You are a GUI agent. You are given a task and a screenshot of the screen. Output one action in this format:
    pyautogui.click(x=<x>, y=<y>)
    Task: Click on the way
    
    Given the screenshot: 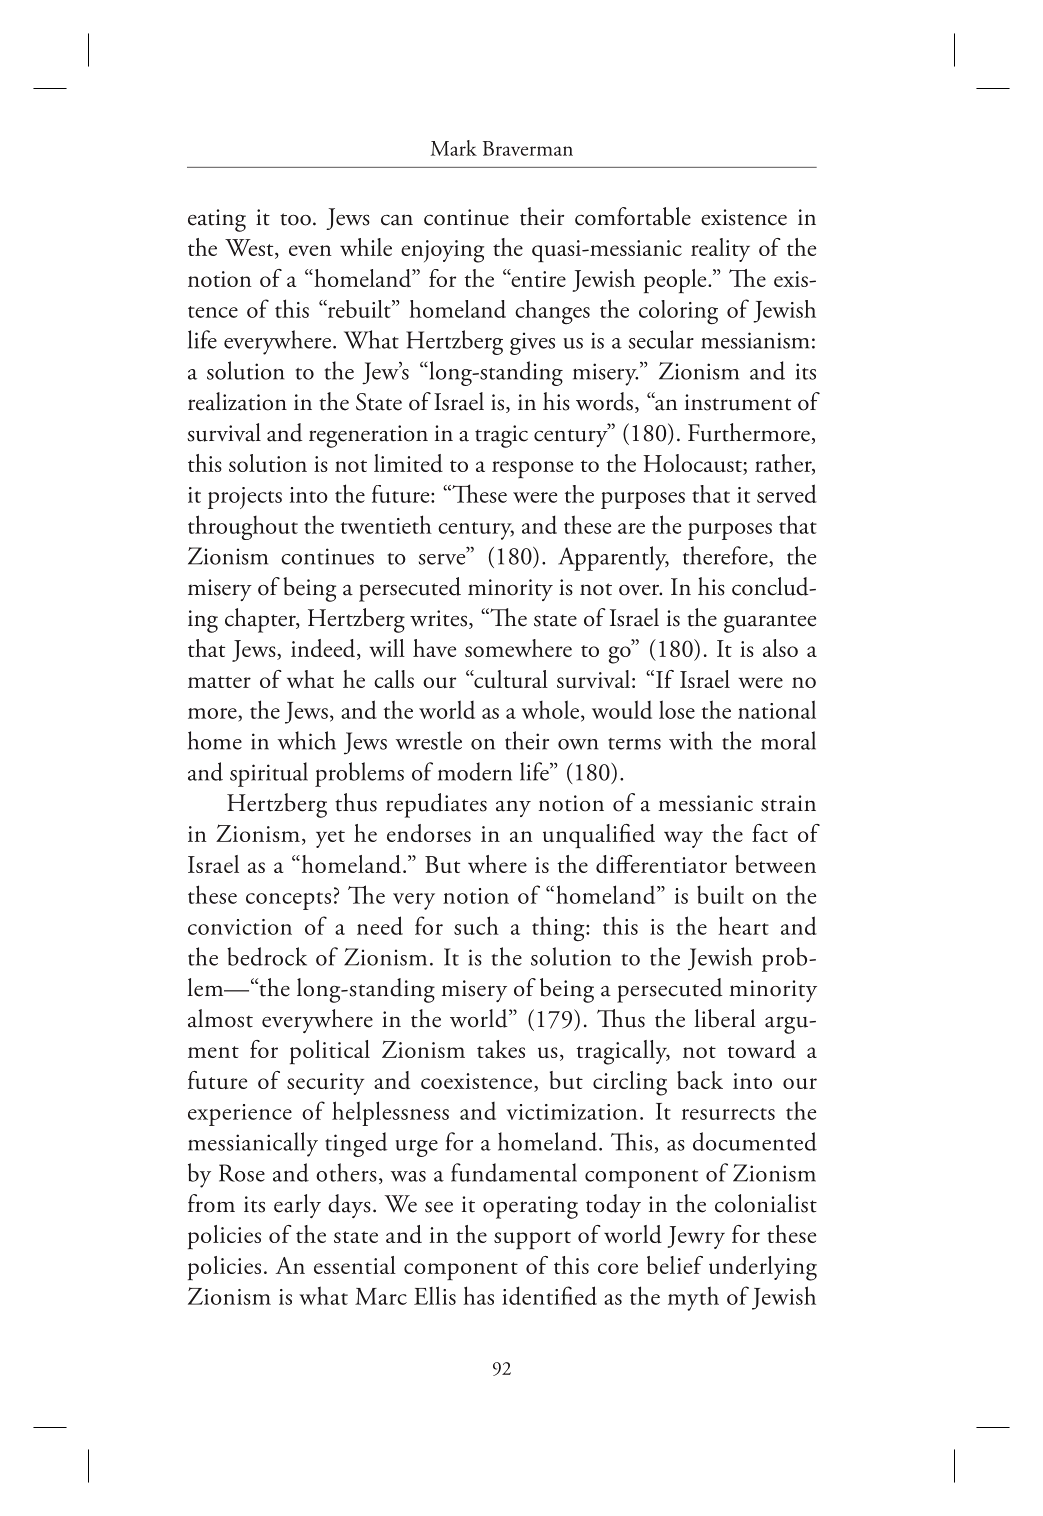 What is the action you would take?
    pyautogui.click(x=683, y=839)
